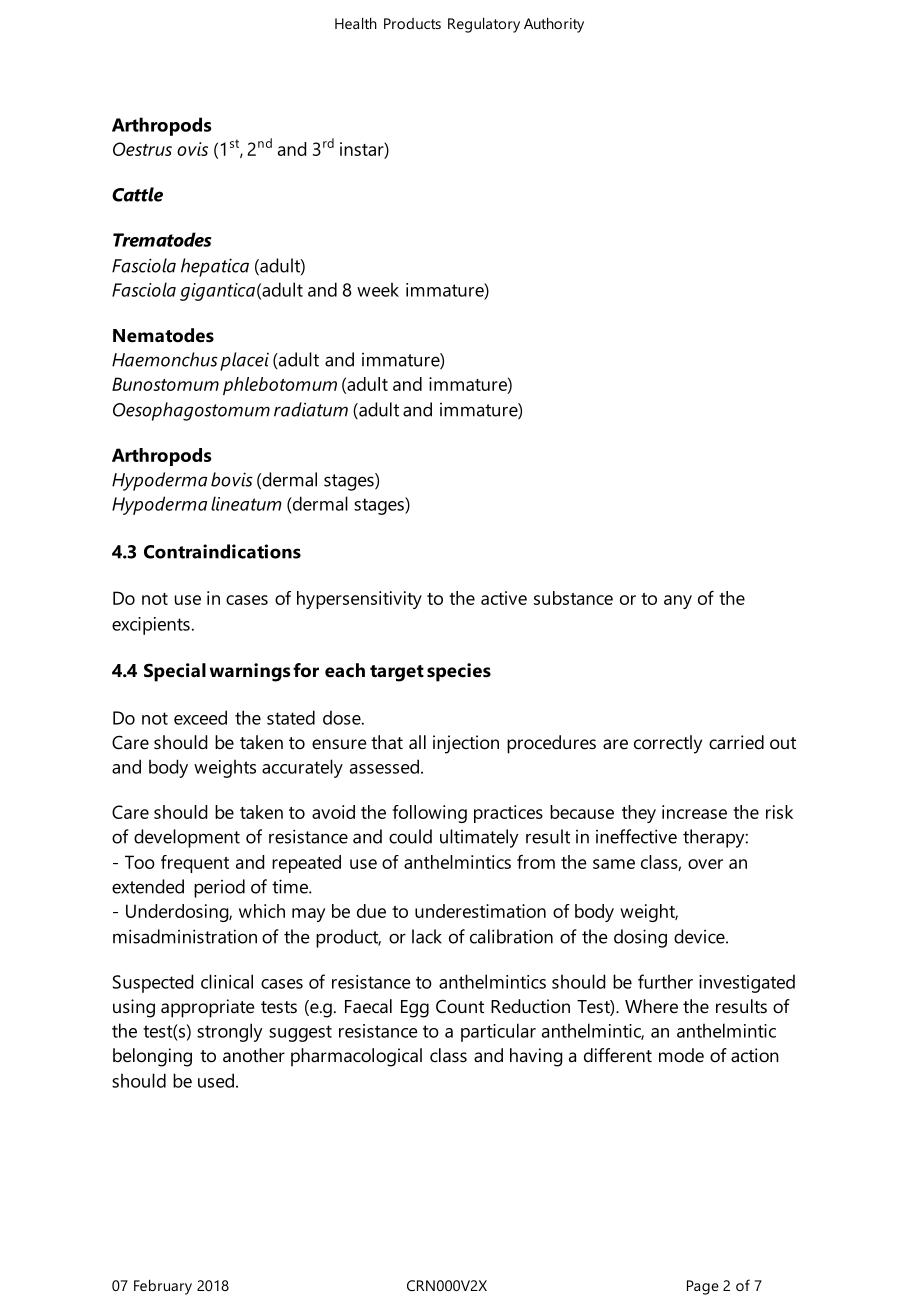 This document has width=924, height=1305. What do you see at coordinates (175, 672) in the document?
I see `Special` at bounding box center [175, 672].
